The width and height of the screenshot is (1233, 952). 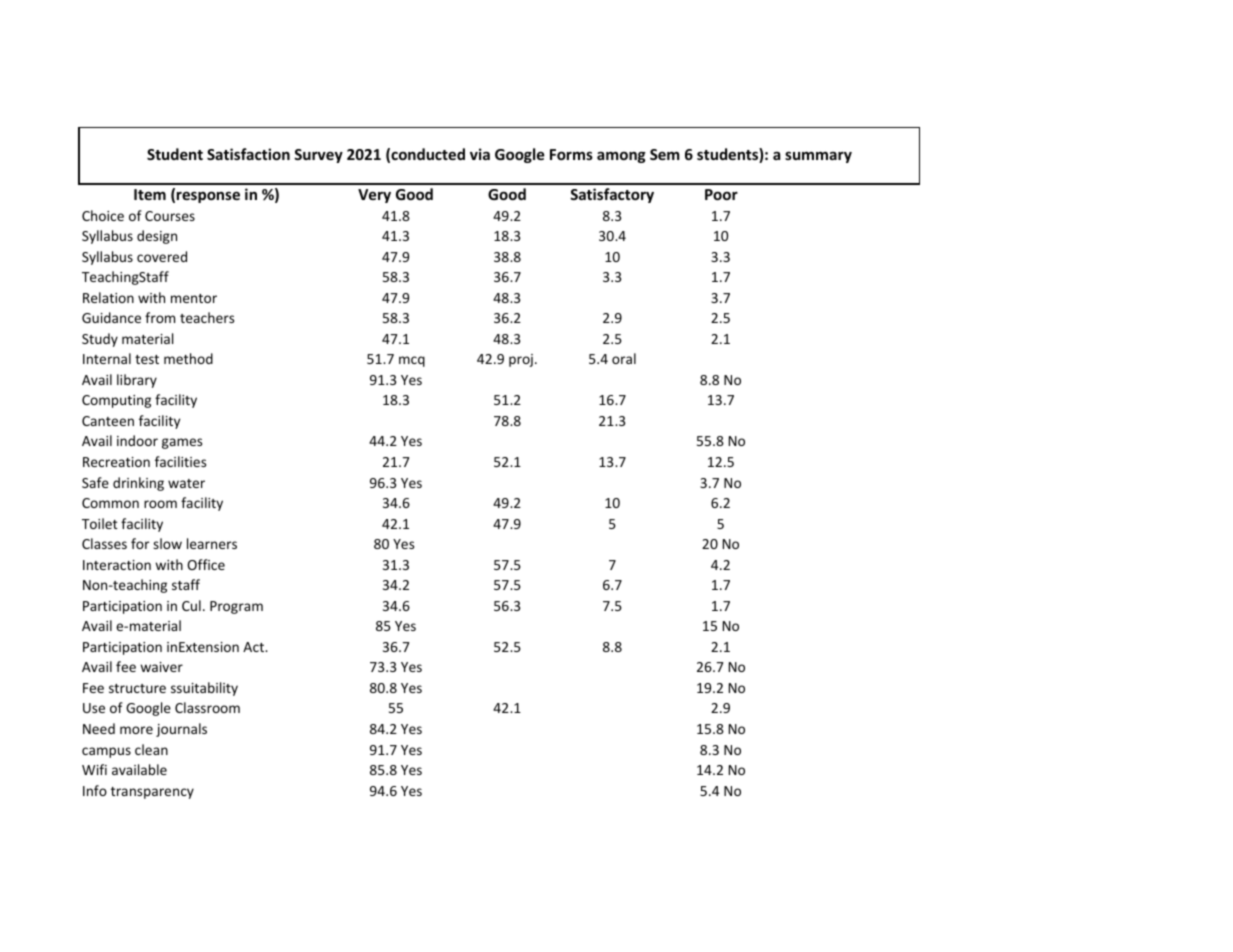 I want to click on Poor, so click(x=721, y=194).
